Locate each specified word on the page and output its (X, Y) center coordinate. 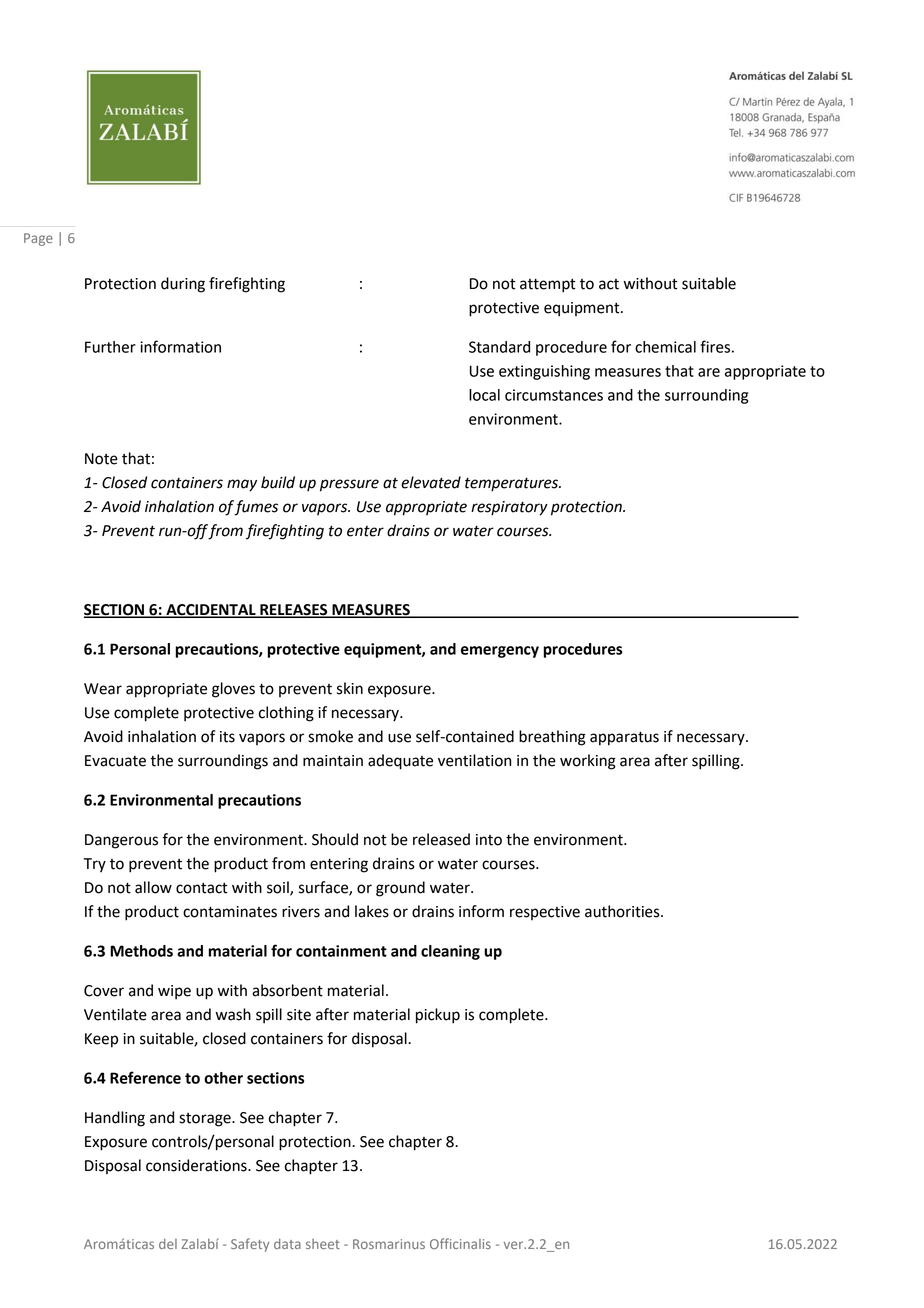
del (168, 1244)
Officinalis (460, 1243)
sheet (323, 1244)
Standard (499, 347)
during (183, 285)
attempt (548, 285)
